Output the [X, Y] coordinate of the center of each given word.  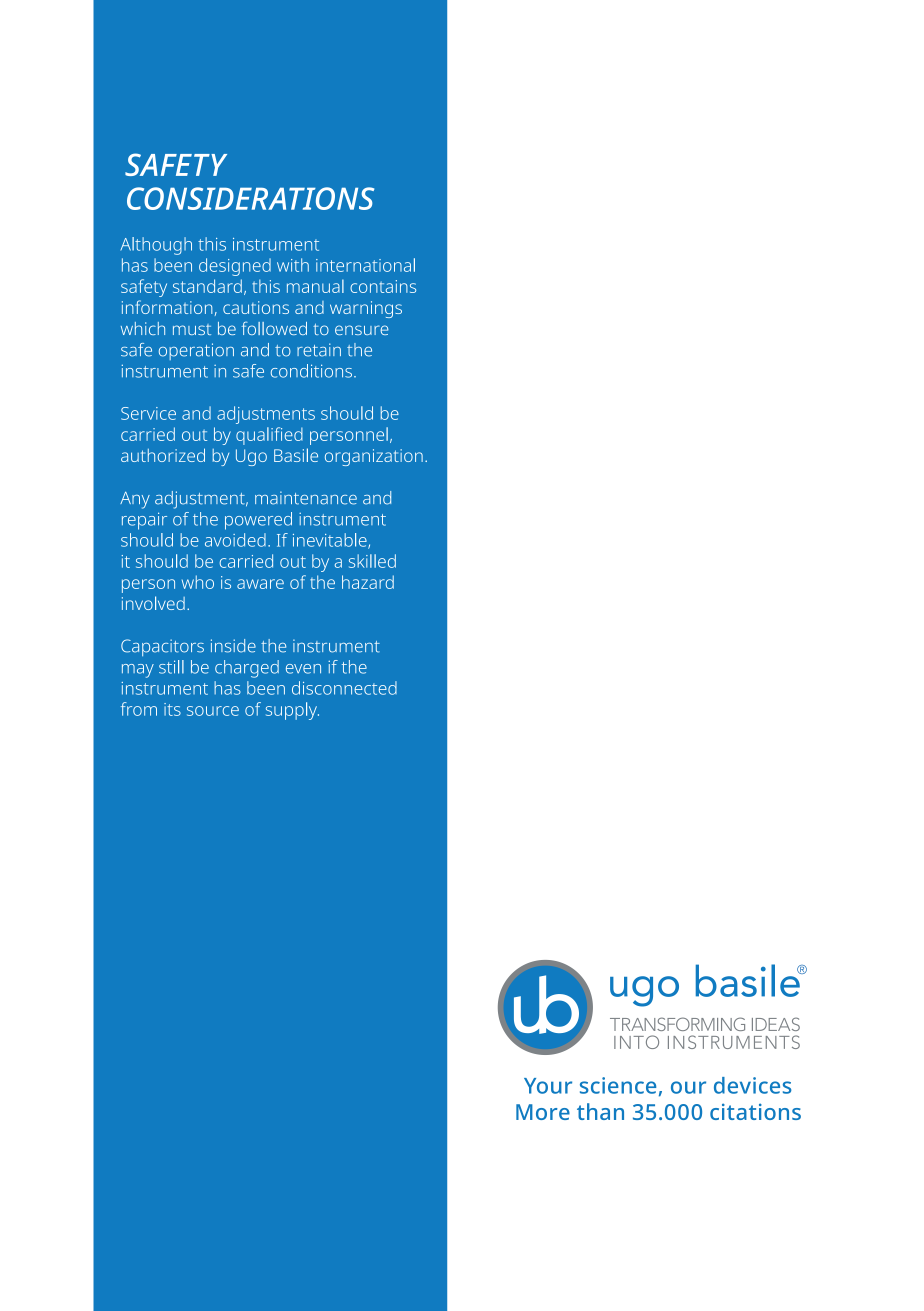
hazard [368, 582]
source [213, 711]
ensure [362, 330]
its [172, 709]
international [365, 265]
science [618, 1085]
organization [374, 457]
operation [196, 351]
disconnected [344, 688]
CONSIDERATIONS [250, 198]
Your [548, 1086]
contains [383, 286]
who [198, 582]
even [303, 669]
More [543, 1112]
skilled [372, 561]
